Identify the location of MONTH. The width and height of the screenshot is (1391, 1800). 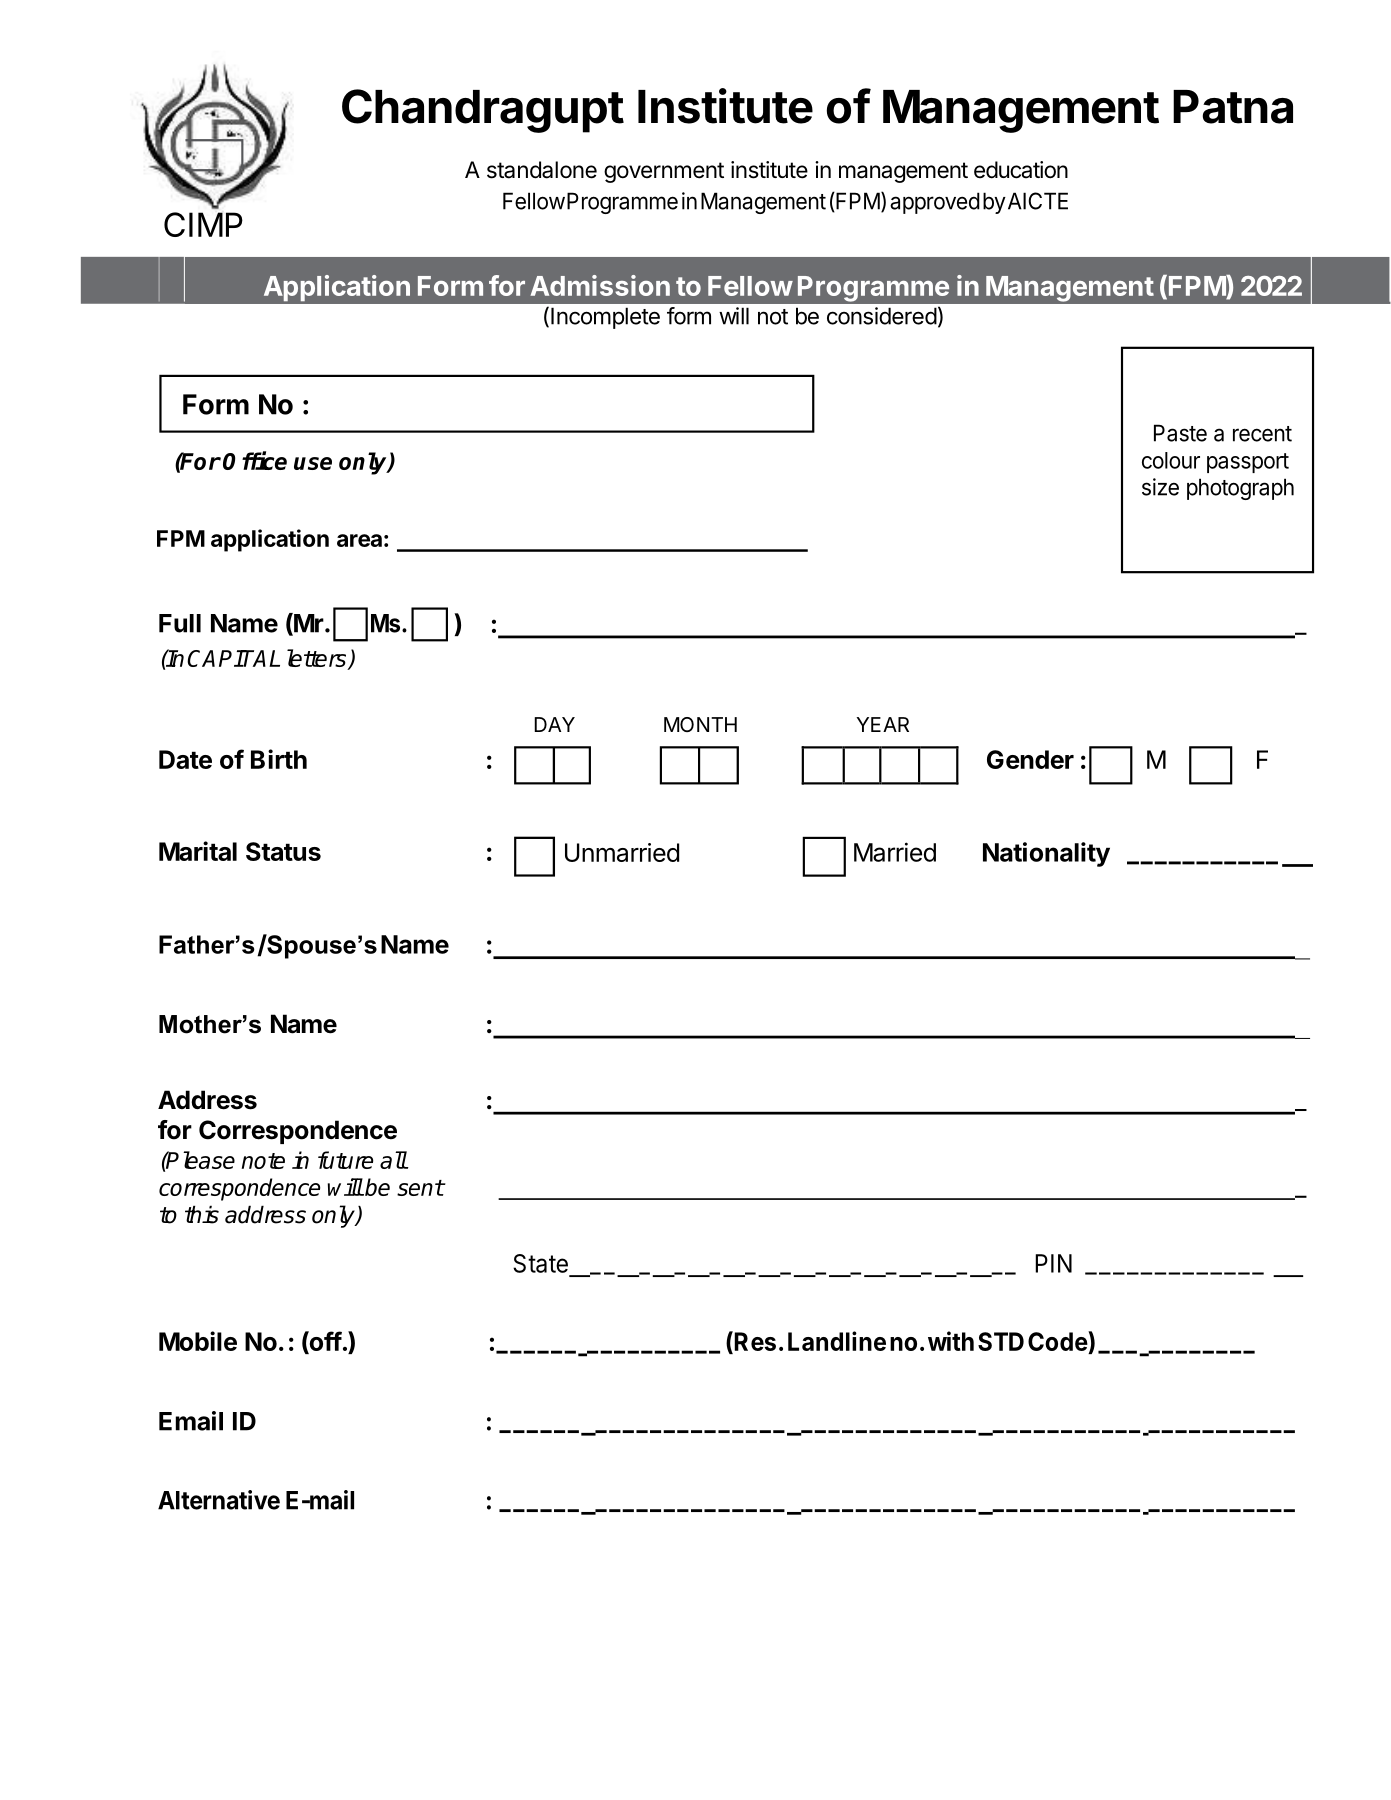
(700, 724).
